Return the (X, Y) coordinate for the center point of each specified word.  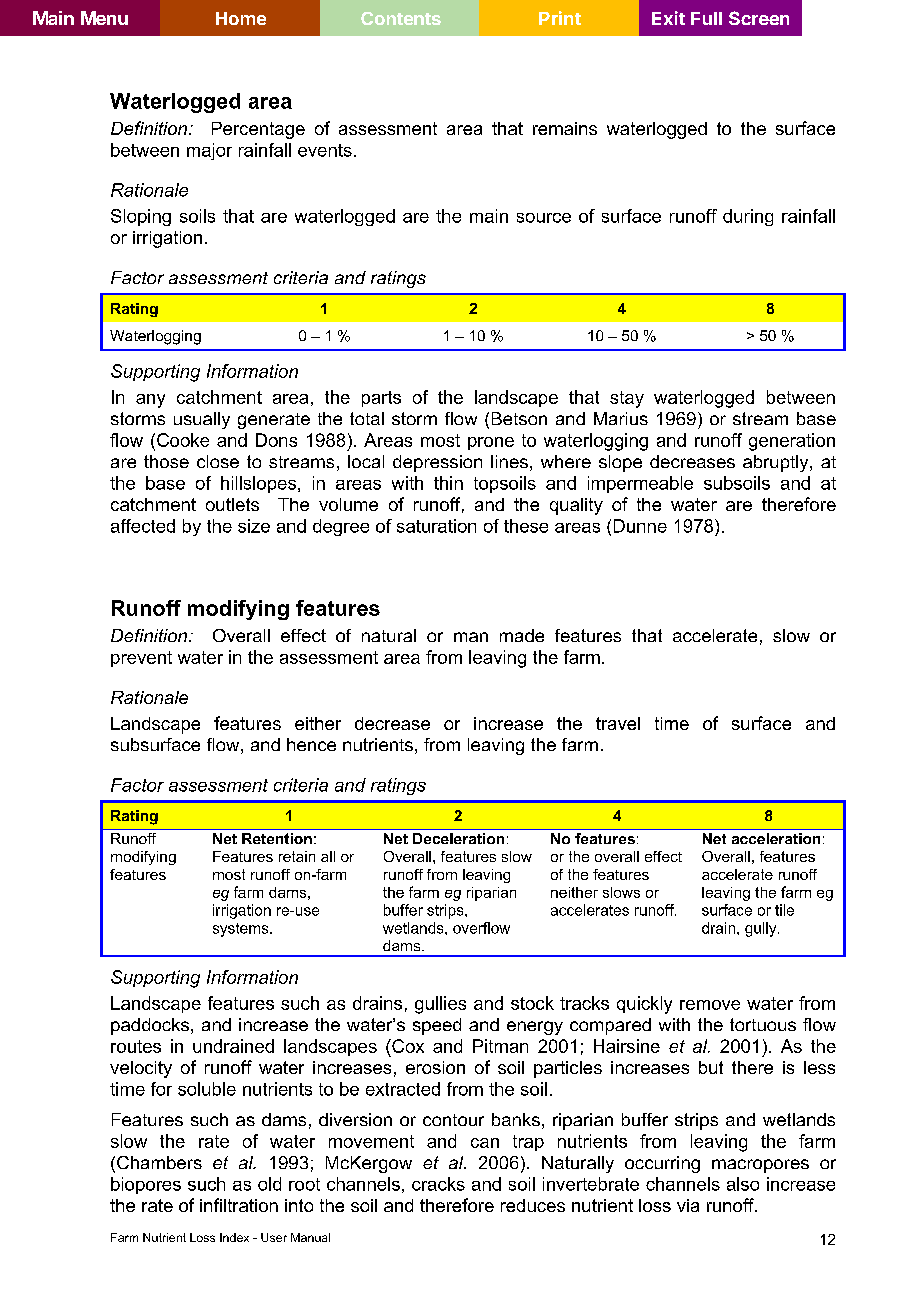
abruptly (777, 463)
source (544, 218)
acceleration (776, 838)
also (743, 1184)
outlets (232, 504)
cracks (438, 1184)
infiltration (239, 1205)
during (748, 217)
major (209, 151)
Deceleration (458, 838)
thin (448, 483)
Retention (277, 838)
